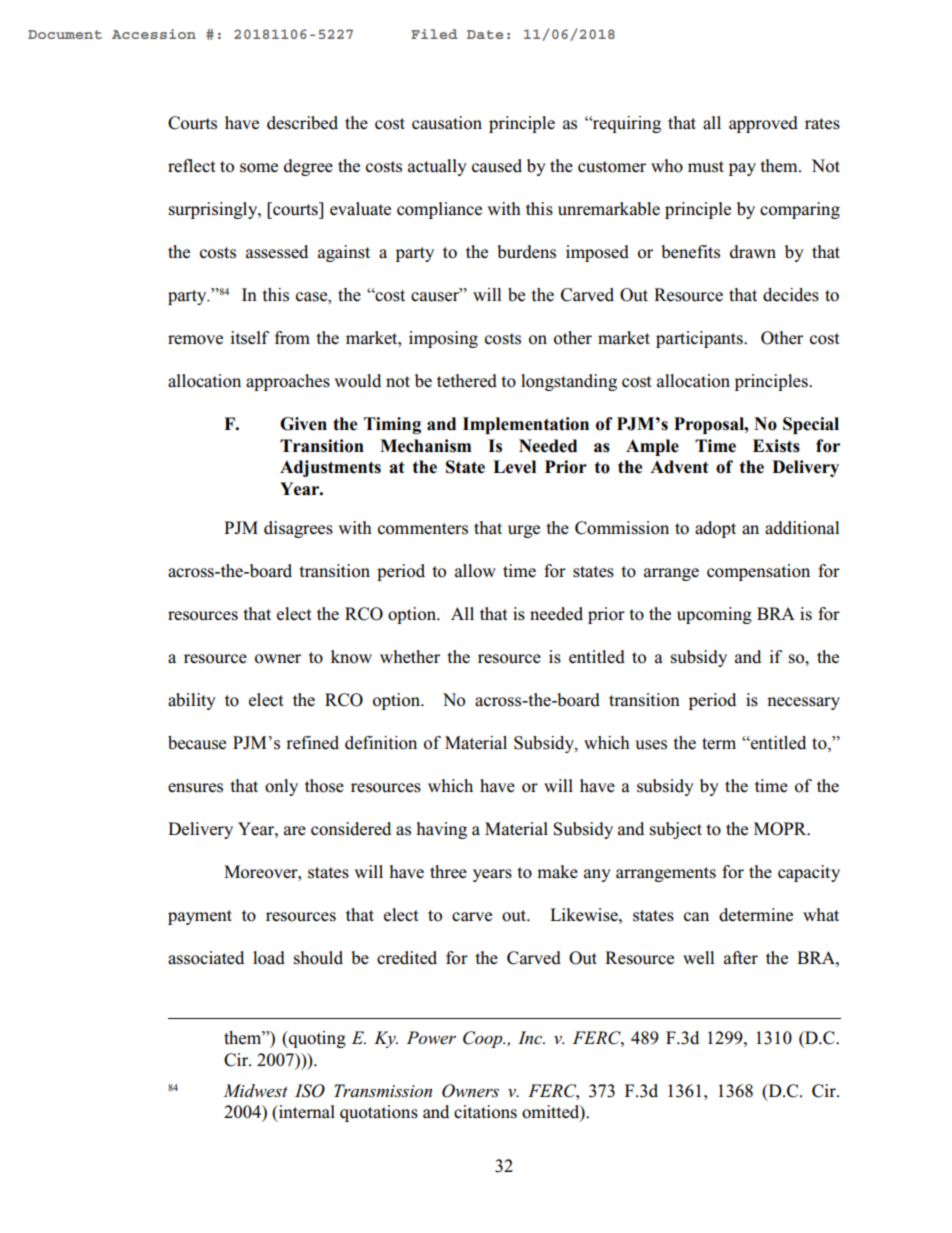  I want to click on allow, so click(475, 571).
